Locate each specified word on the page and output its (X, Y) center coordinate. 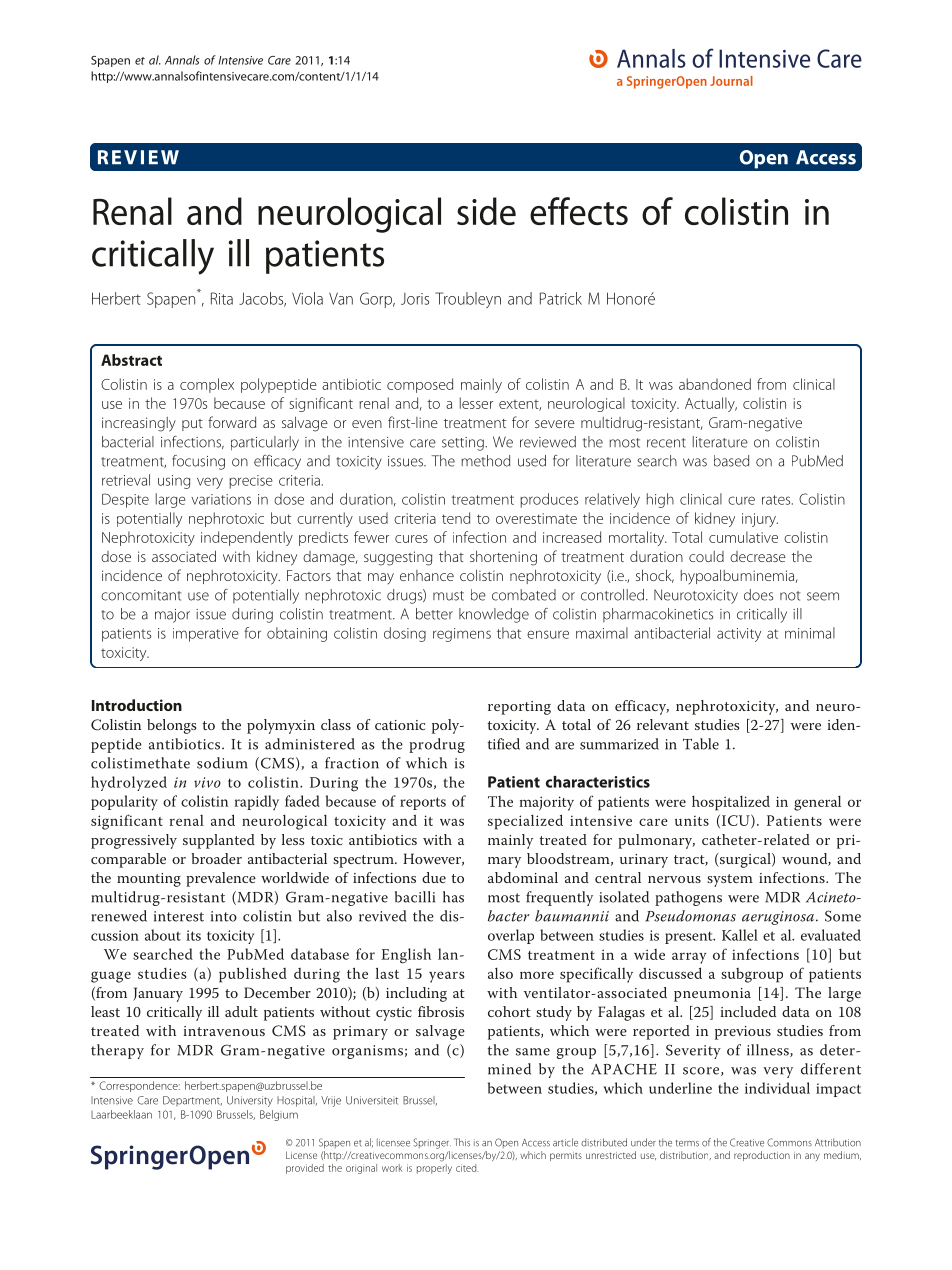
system (730, 880)
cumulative (743, 537)
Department (192, 1101)
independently (247, 538)
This (462, 1142)
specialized (525, 822)
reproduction (762, 1156)
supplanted (219, 841)
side (486, 211)
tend (456, 518)
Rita (222, 298)
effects (579, 211)
